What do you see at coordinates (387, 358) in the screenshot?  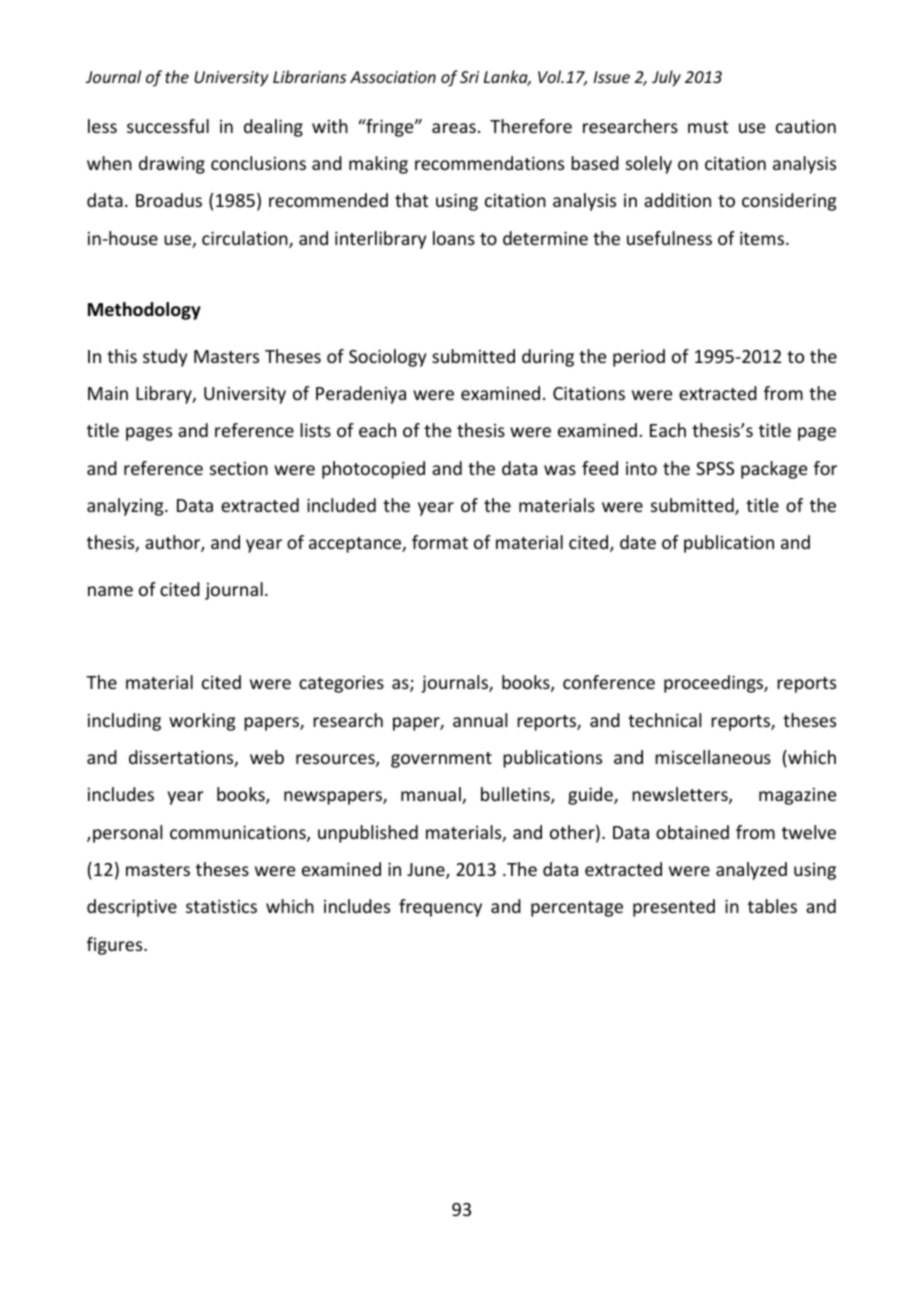 I see `Sociology` at bounding box center [387, 358].
